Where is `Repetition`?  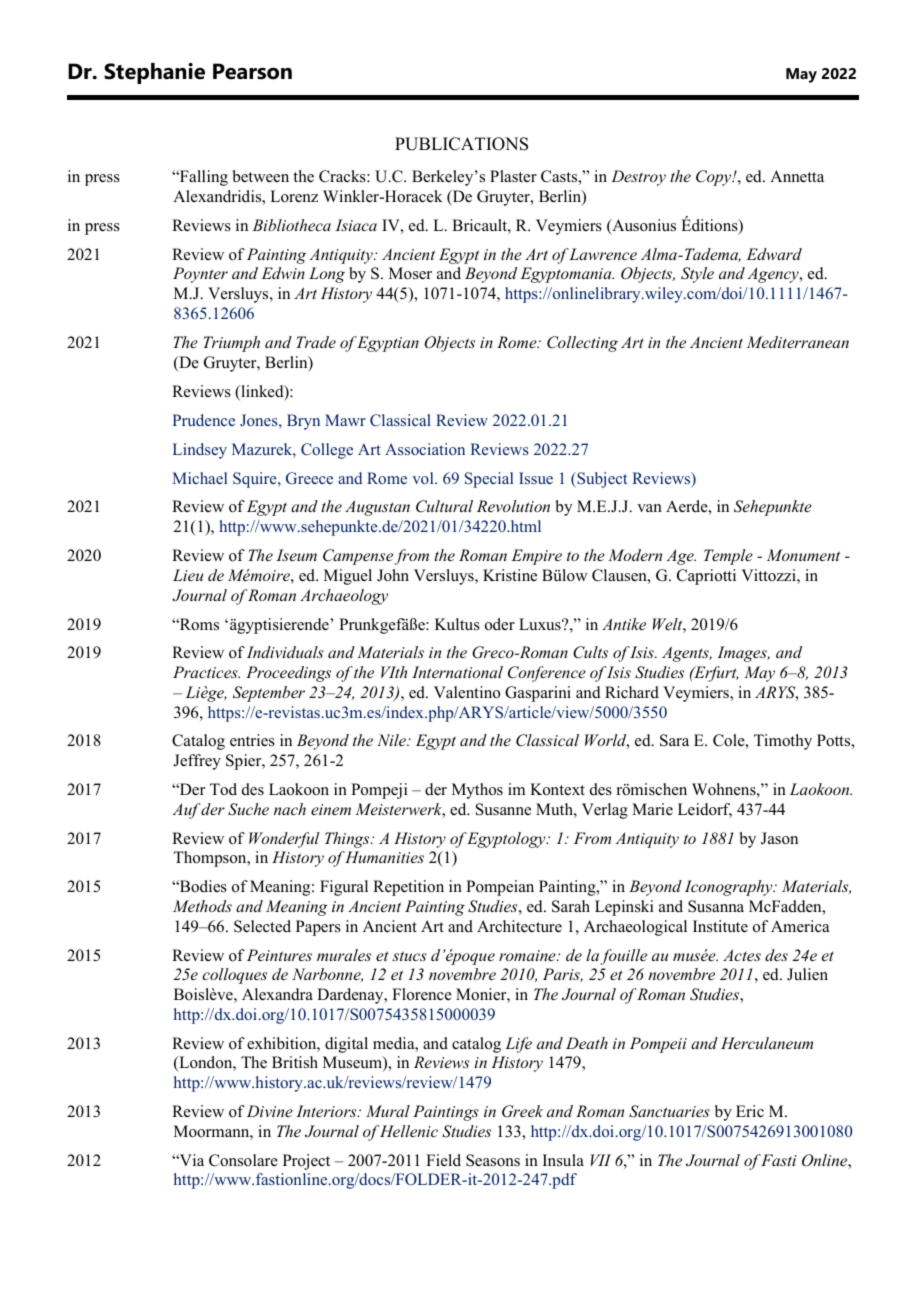 Repetition is located at coordinates (408, 888).
